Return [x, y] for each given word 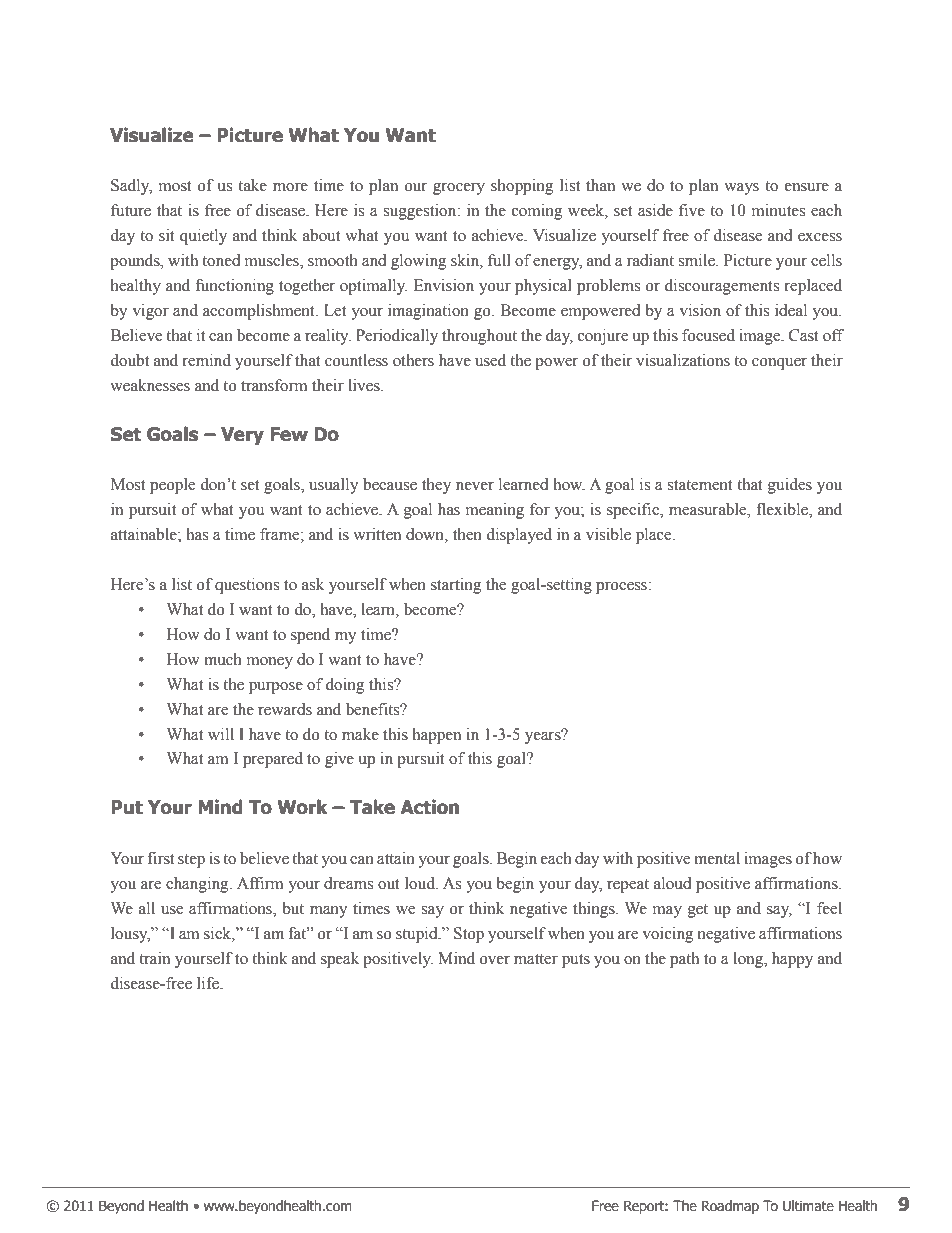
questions [247, 586]
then [467, 534]
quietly [203, 237]
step [191, 861]
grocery [459, 189]
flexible [783, 510]
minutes [778, 210]
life [209, 983]
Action [429, 807]
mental [717, 858]
